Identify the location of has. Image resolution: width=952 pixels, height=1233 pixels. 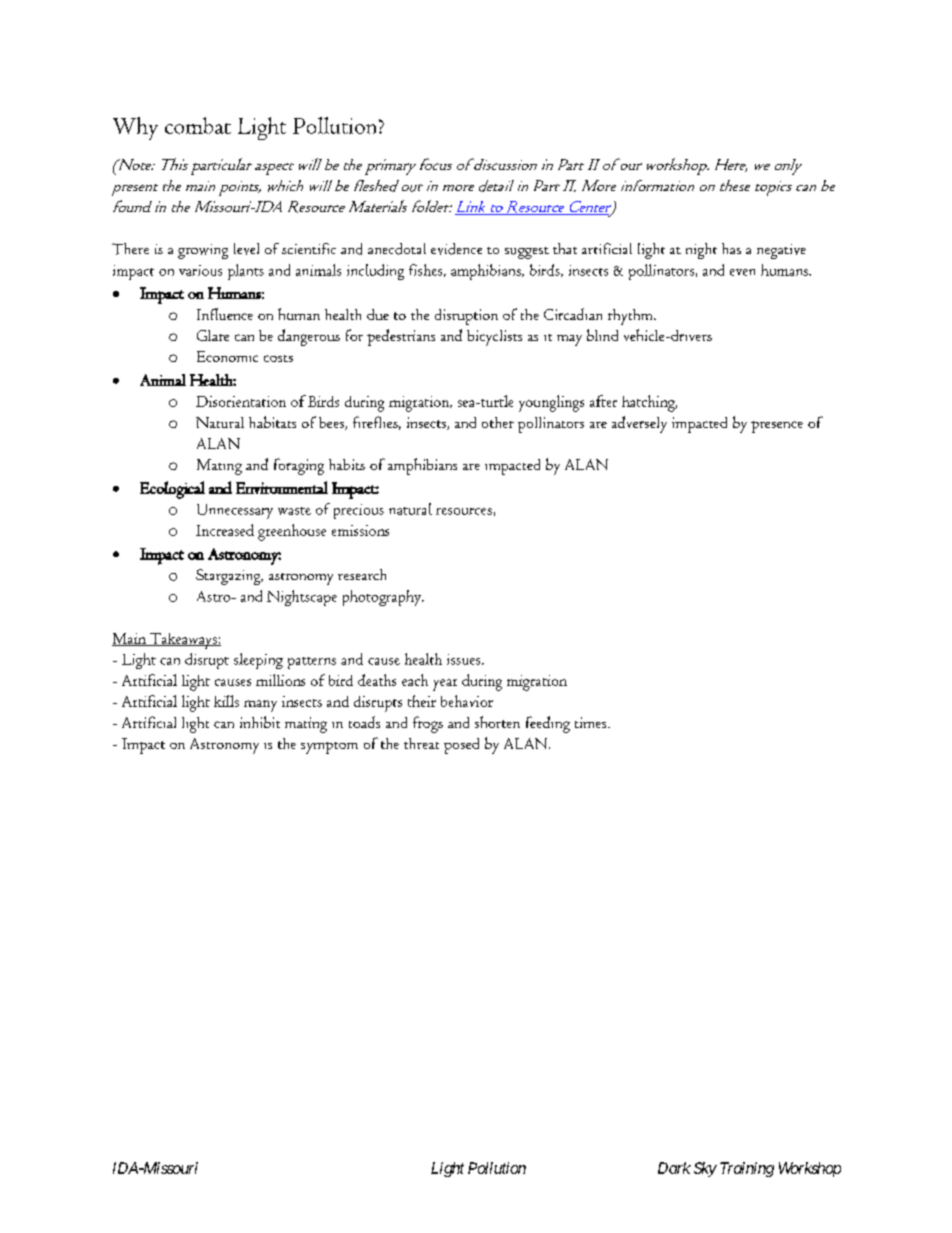
(731, 248).
